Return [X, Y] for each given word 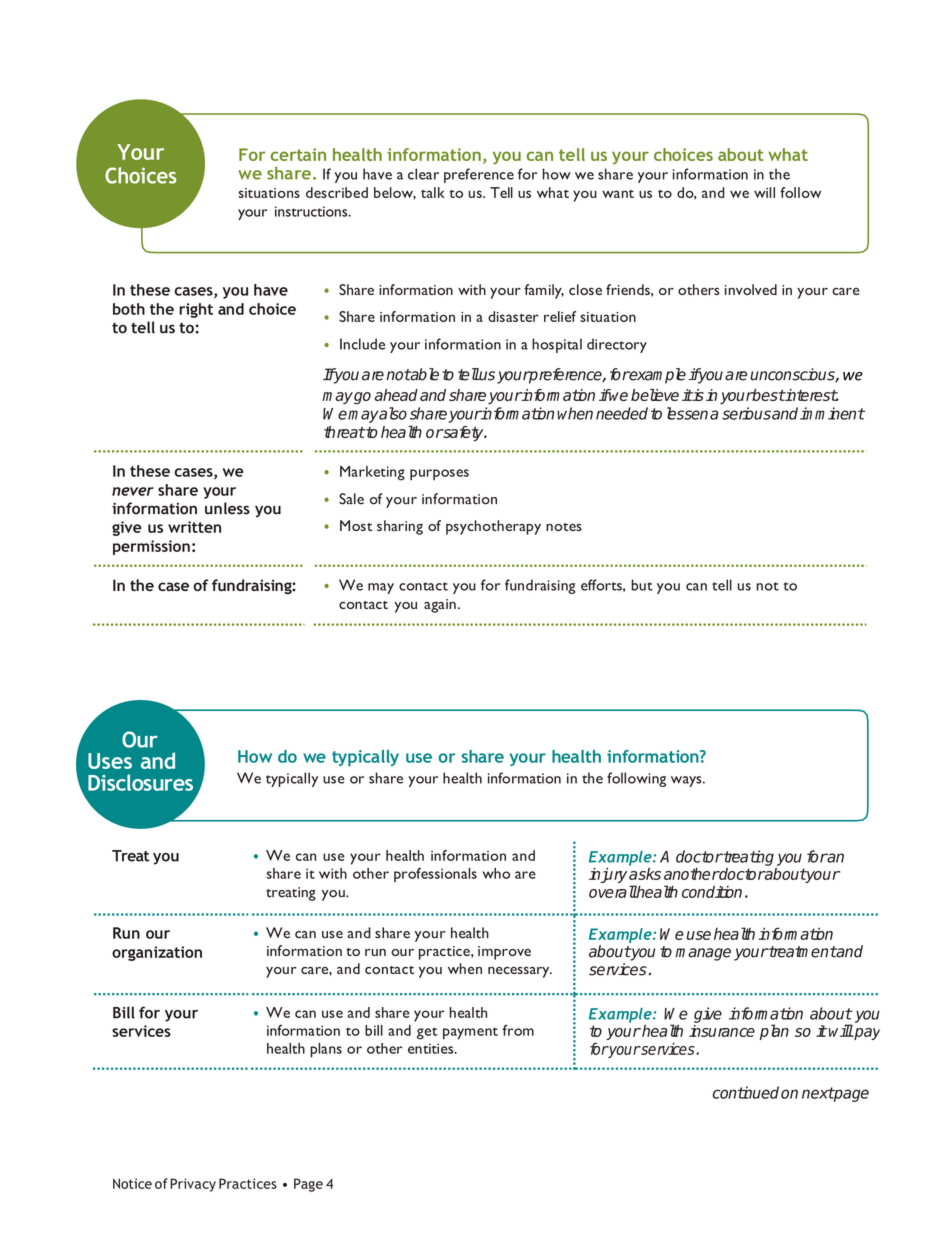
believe [655, 395]
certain [298, 154]
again [440, 606]
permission [151, 547]
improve [504, 953]
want [618, 194]
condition [712, 892]
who [496, 873]
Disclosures [140, 782]
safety [464, 433]
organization [157, 953]
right [196, 310]
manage [703, 954]
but [642, 585]
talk [433, 192]
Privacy [193, 1185]
